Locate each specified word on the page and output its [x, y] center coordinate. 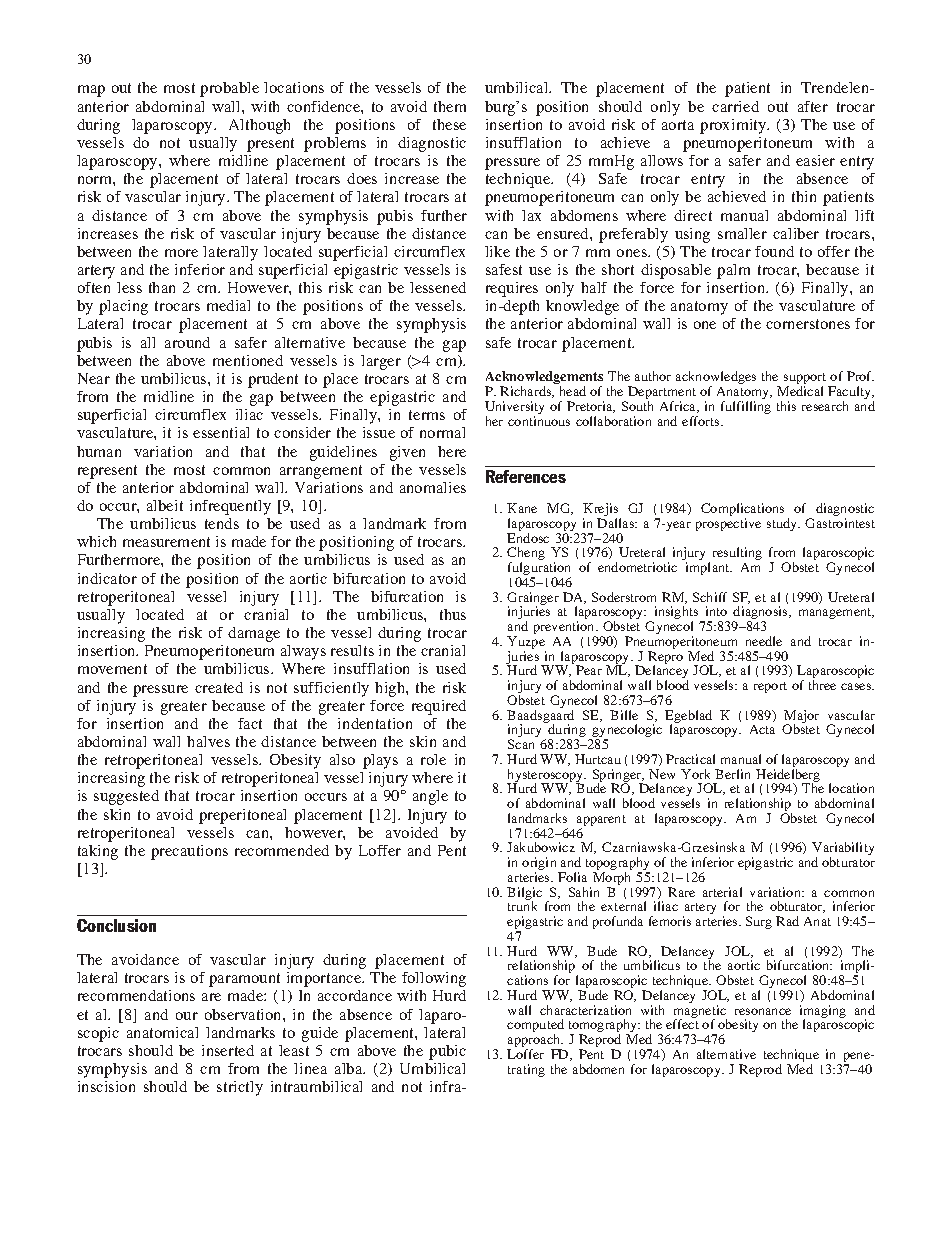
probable [229, 89]
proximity [734, 126]
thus [453, 614]
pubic [447, 1052]
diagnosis [761, 614]
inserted [228, 1050]
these [449, 124]
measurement [166, 542]
